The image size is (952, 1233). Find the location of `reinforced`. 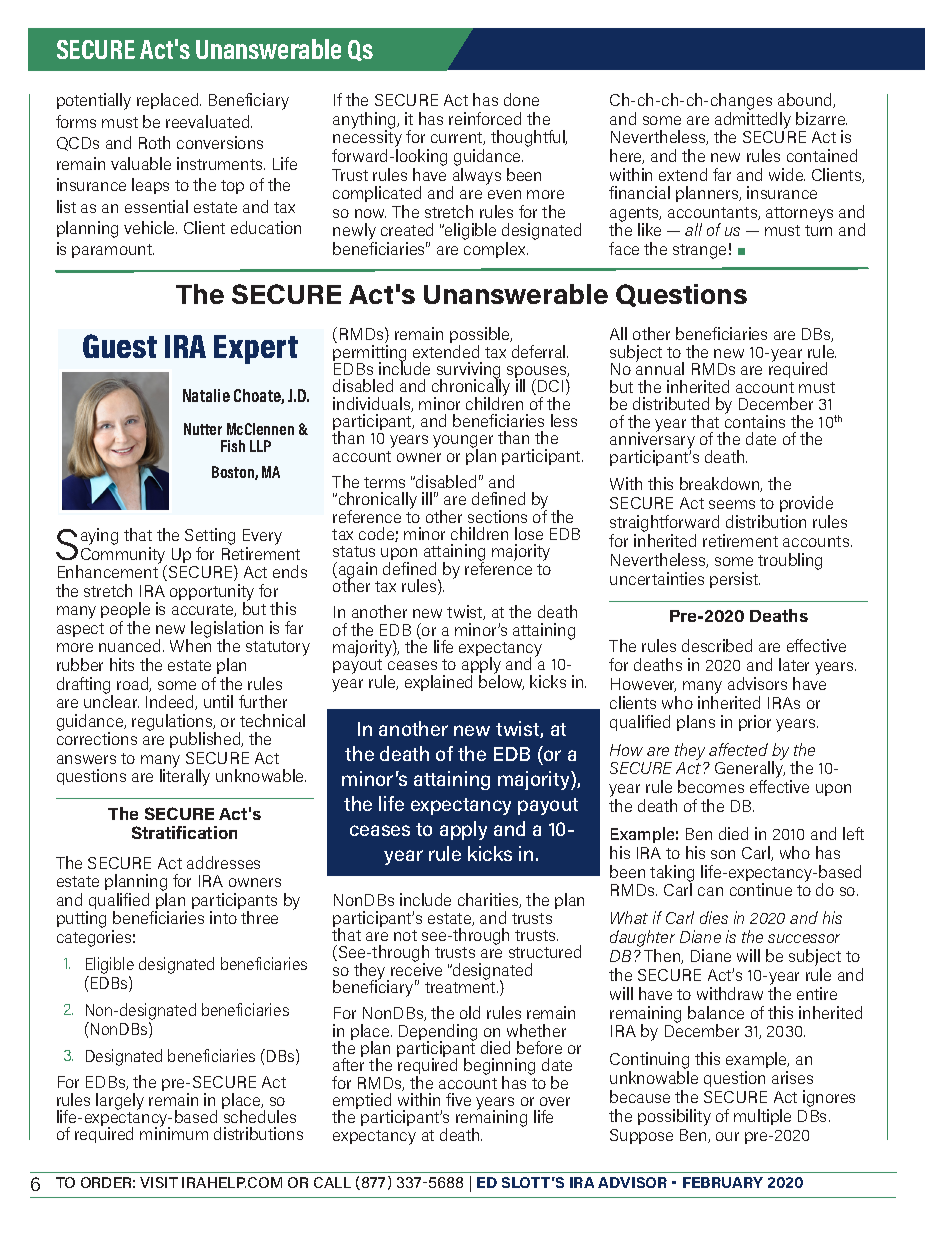

reinforced is located at coordinates (485, 118).
